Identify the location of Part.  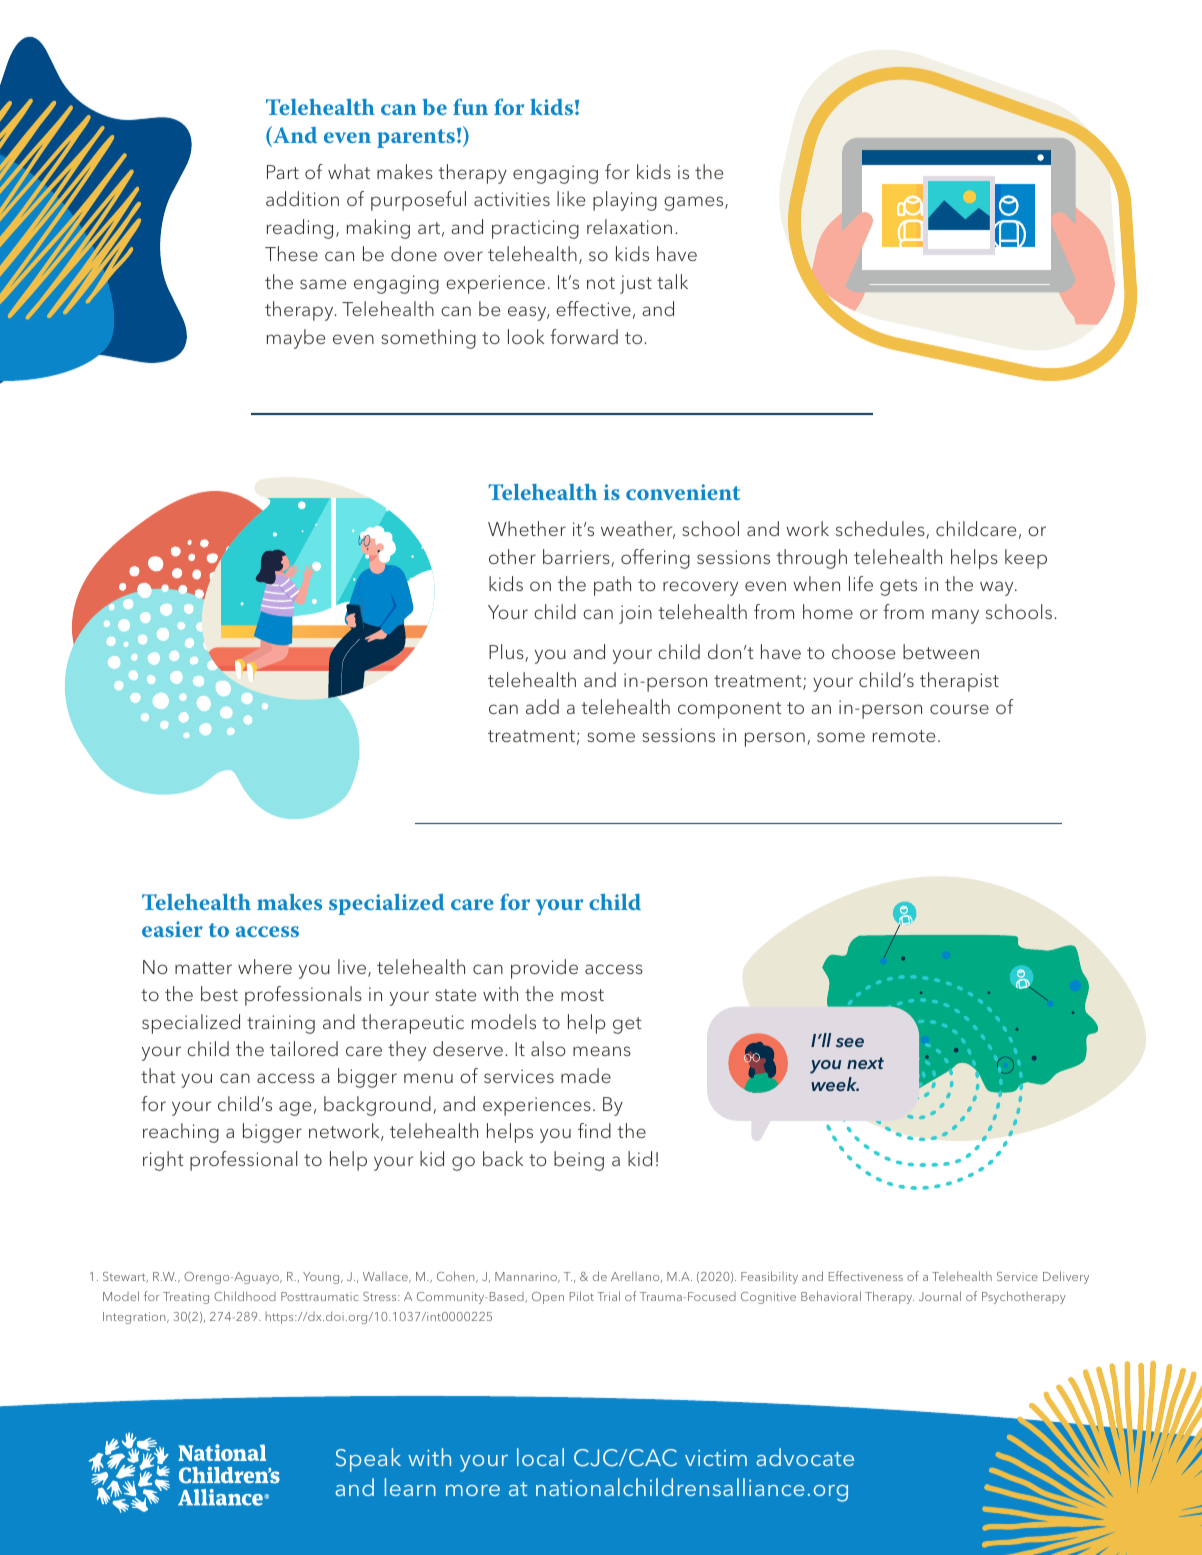
(283, 172).
